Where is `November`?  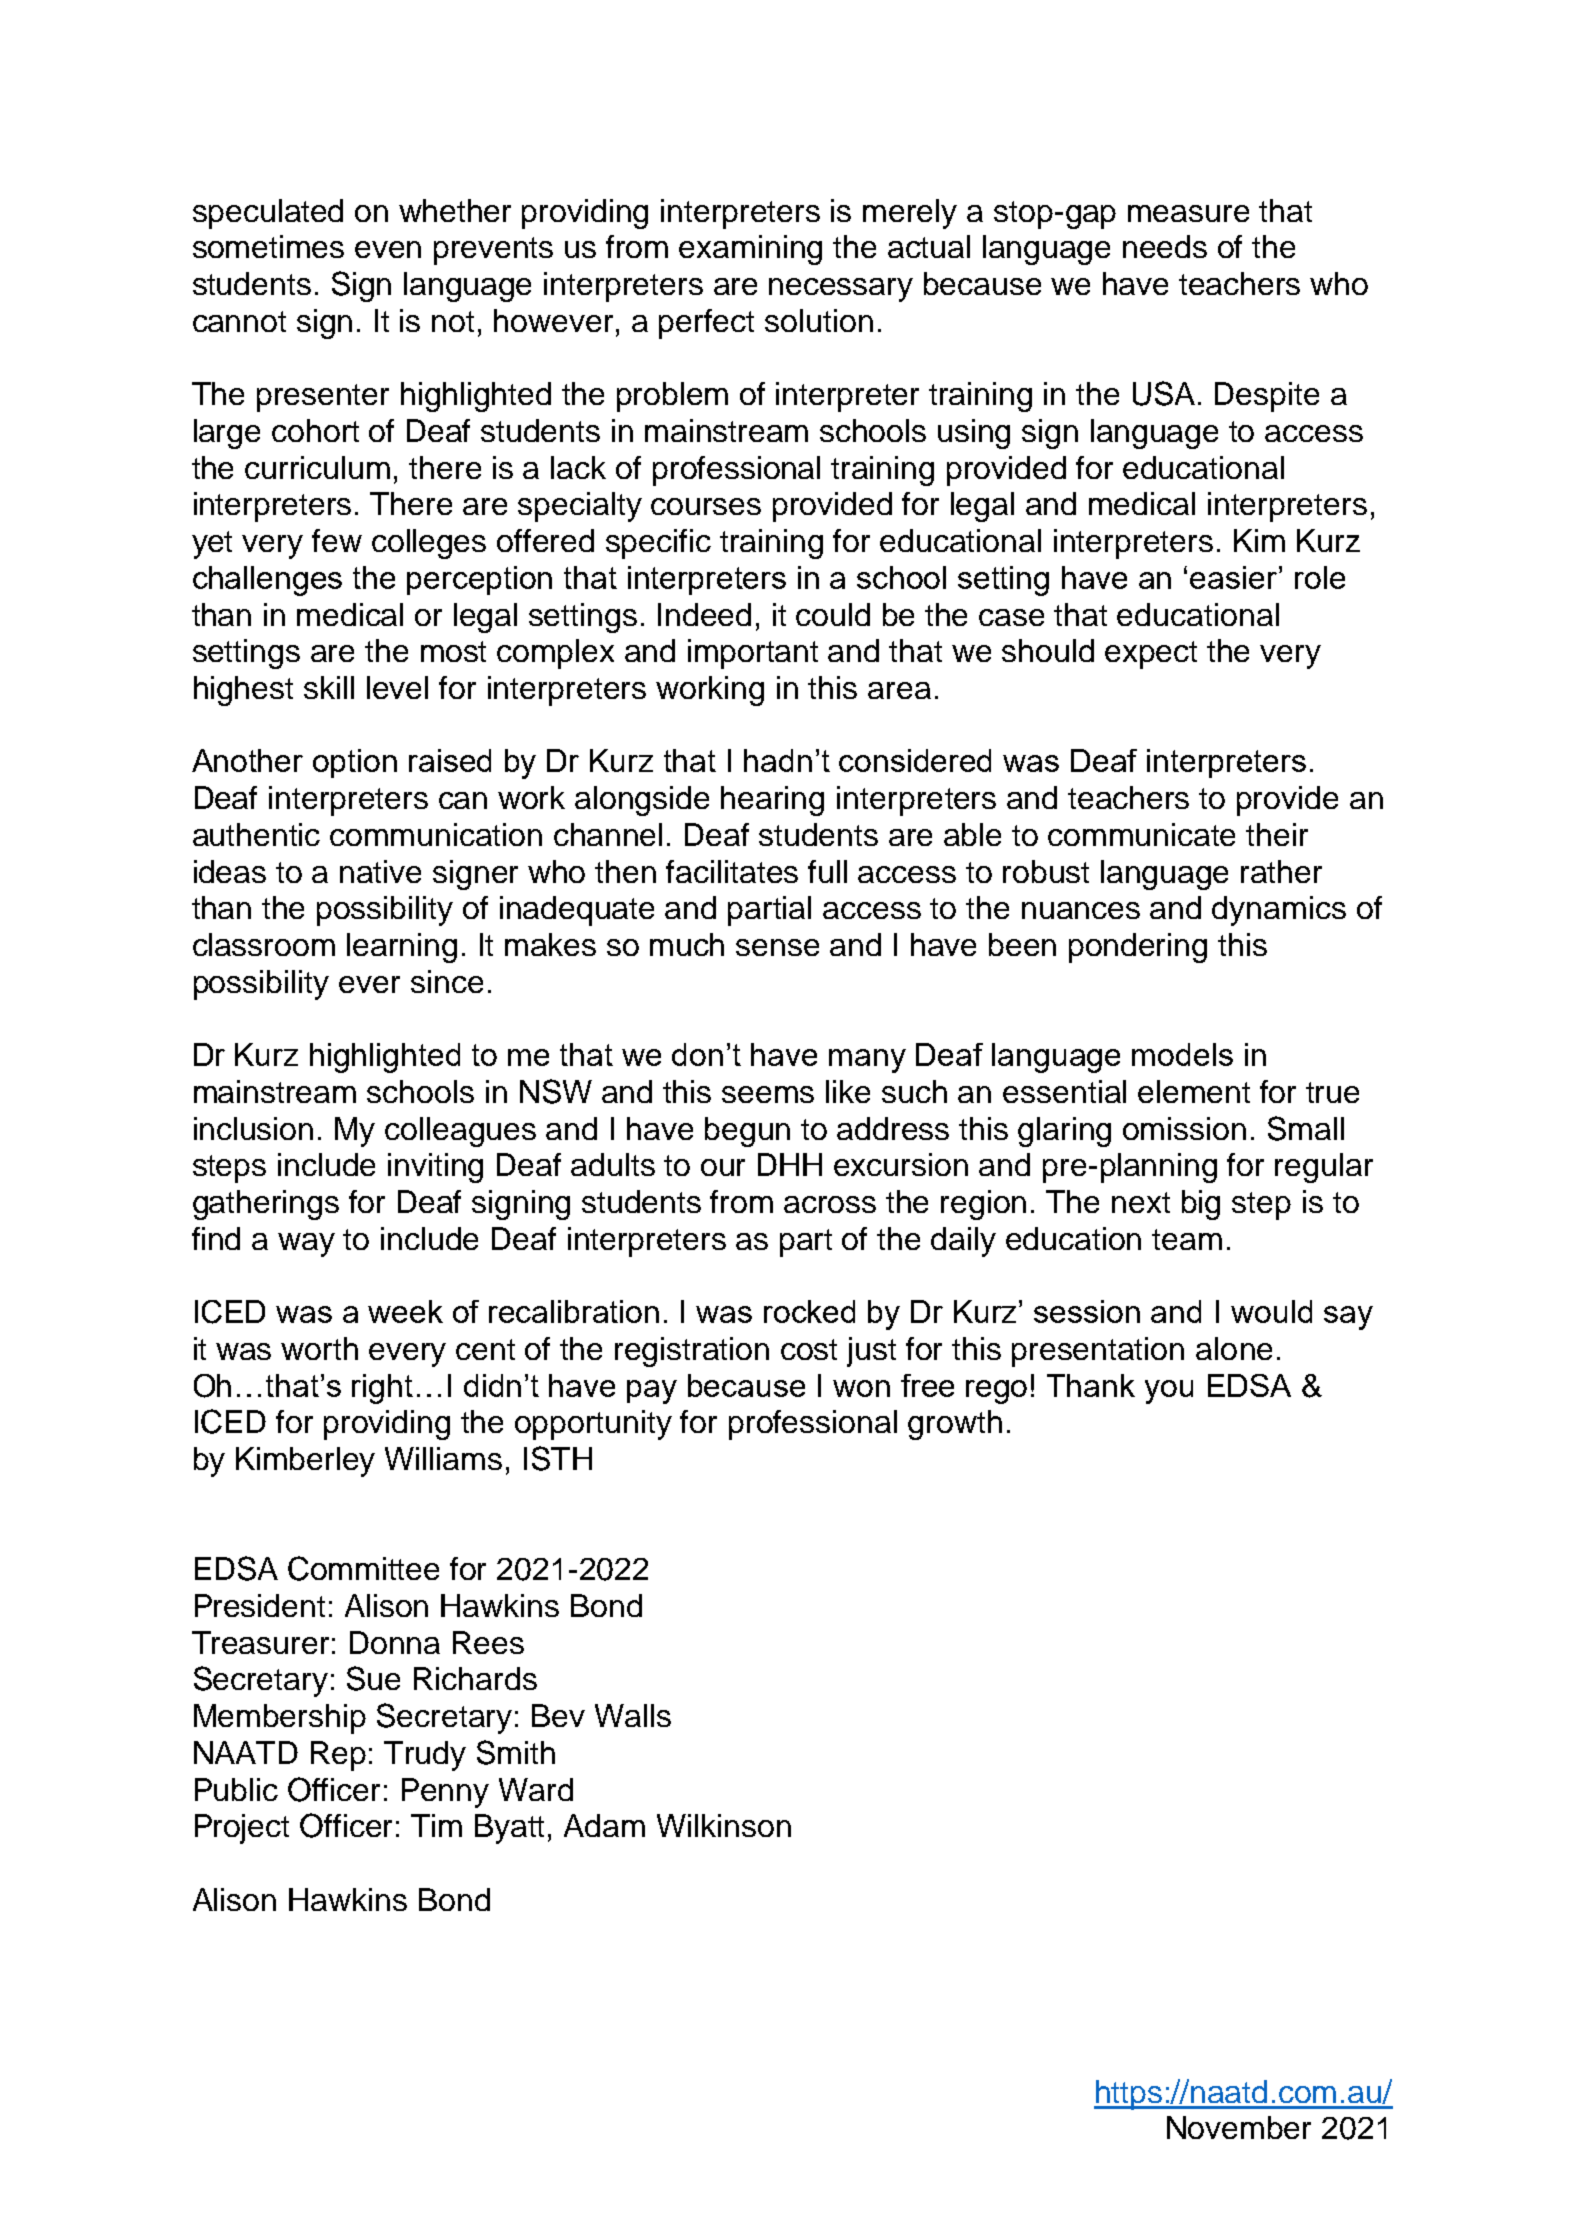 November is located at coordinates (1239, 2127).
